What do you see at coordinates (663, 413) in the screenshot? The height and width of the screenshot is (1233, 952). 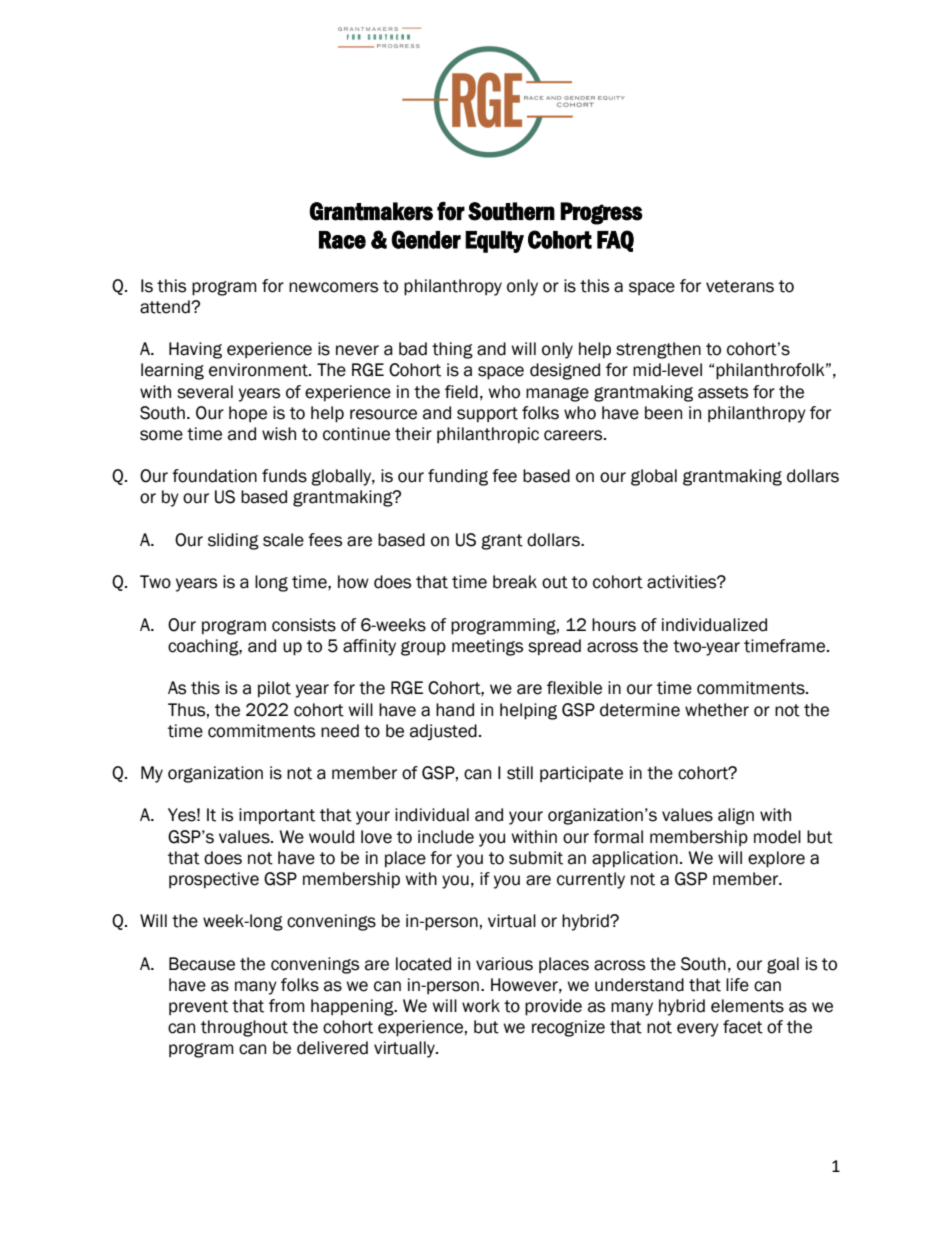 I see `been` at bounding box center [663, 413].
